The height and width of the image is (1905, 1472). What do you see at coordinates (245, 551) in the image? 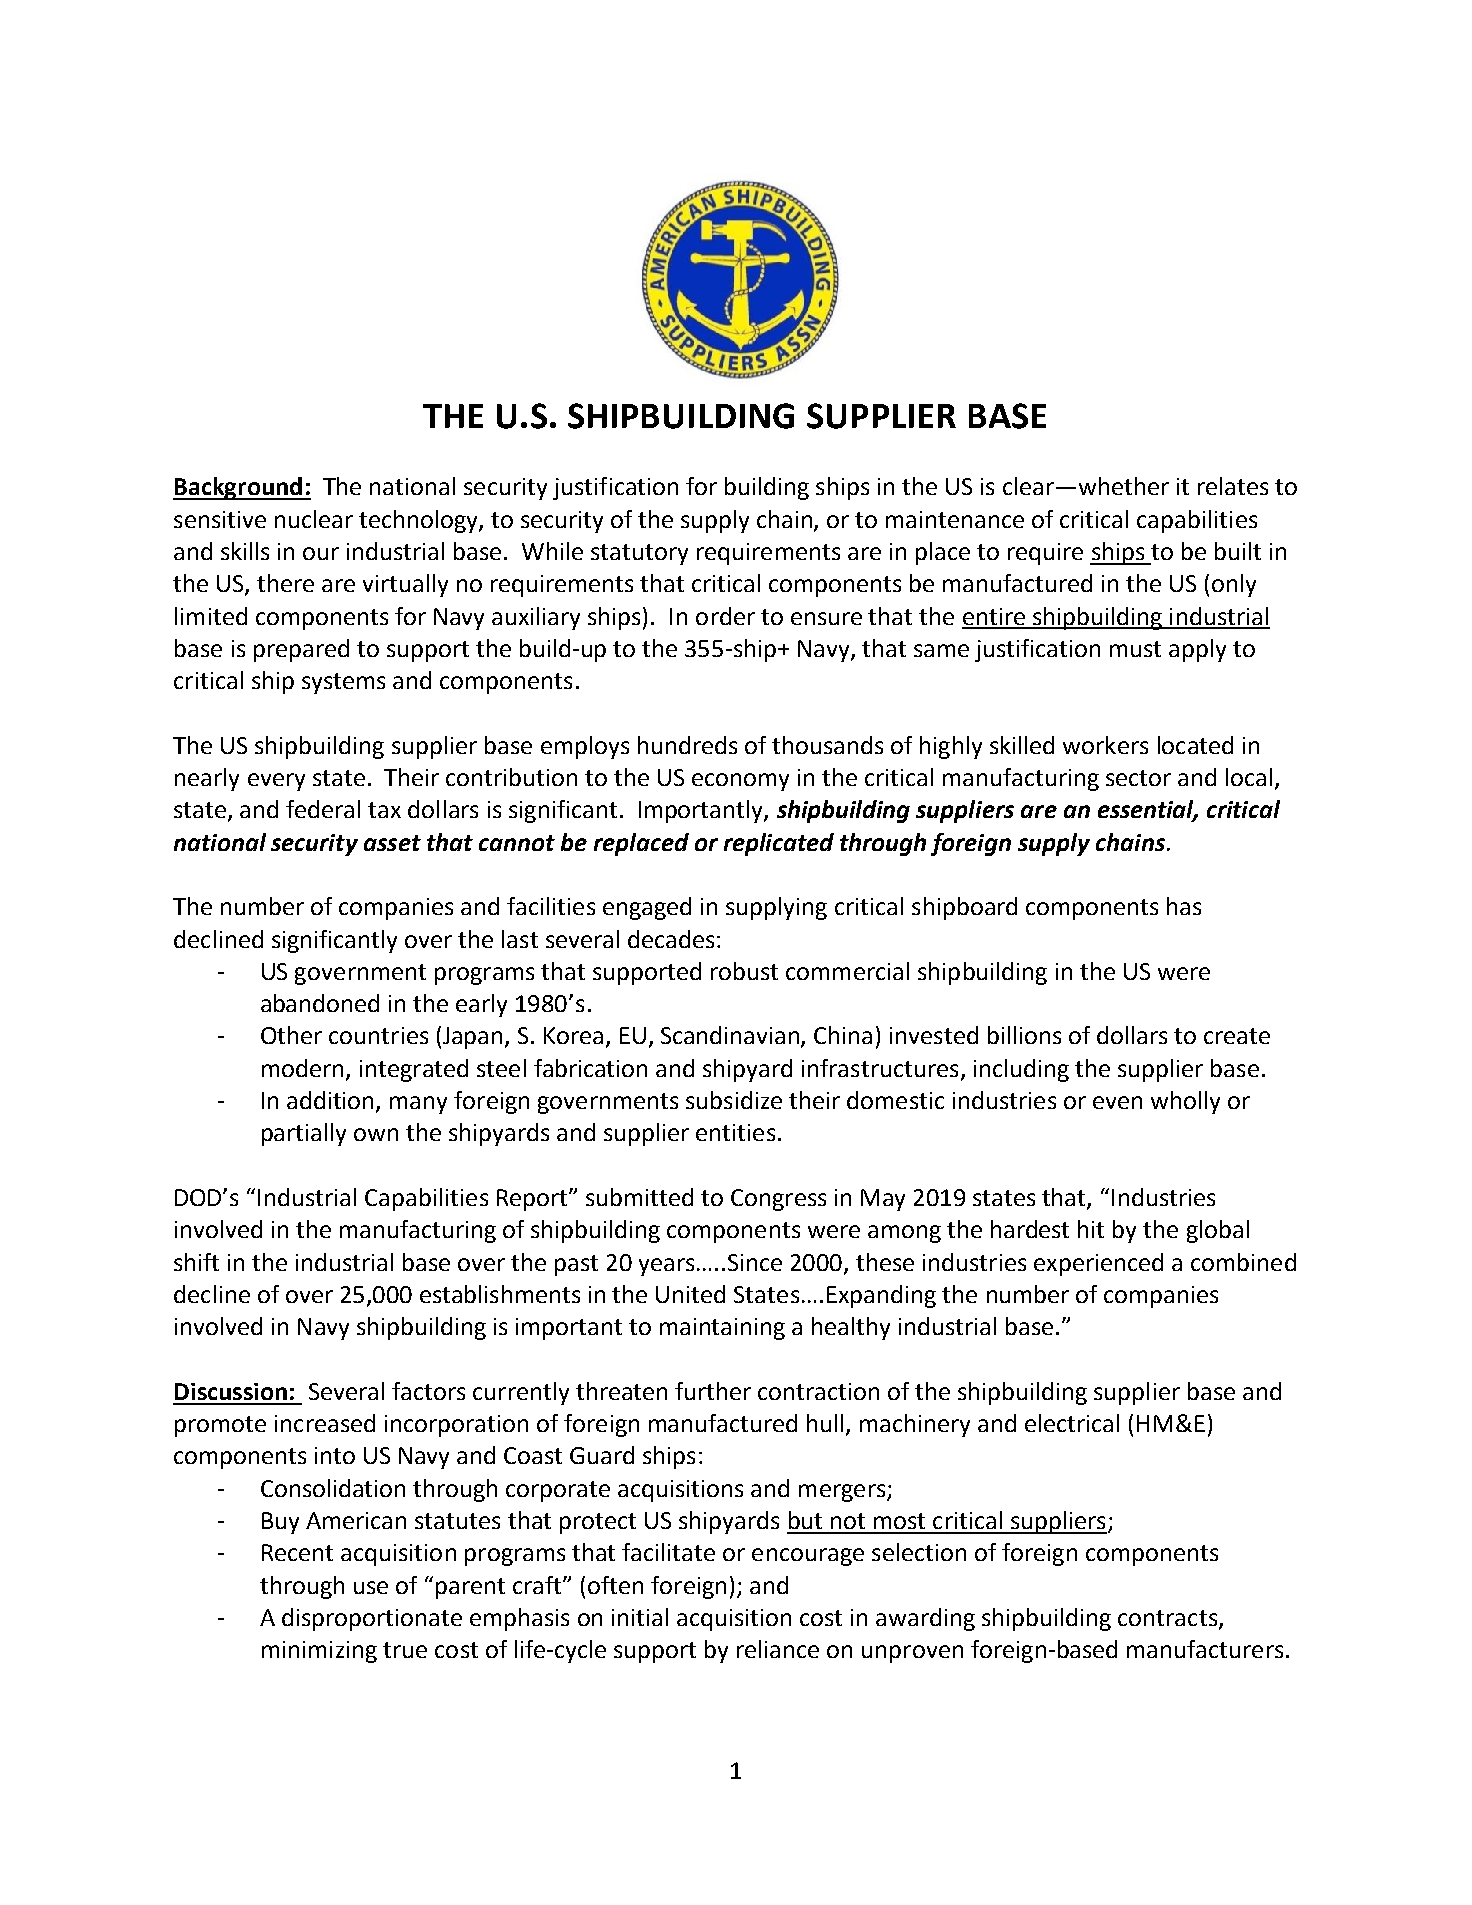
I see `skills` at bounding box center [245, 551].
